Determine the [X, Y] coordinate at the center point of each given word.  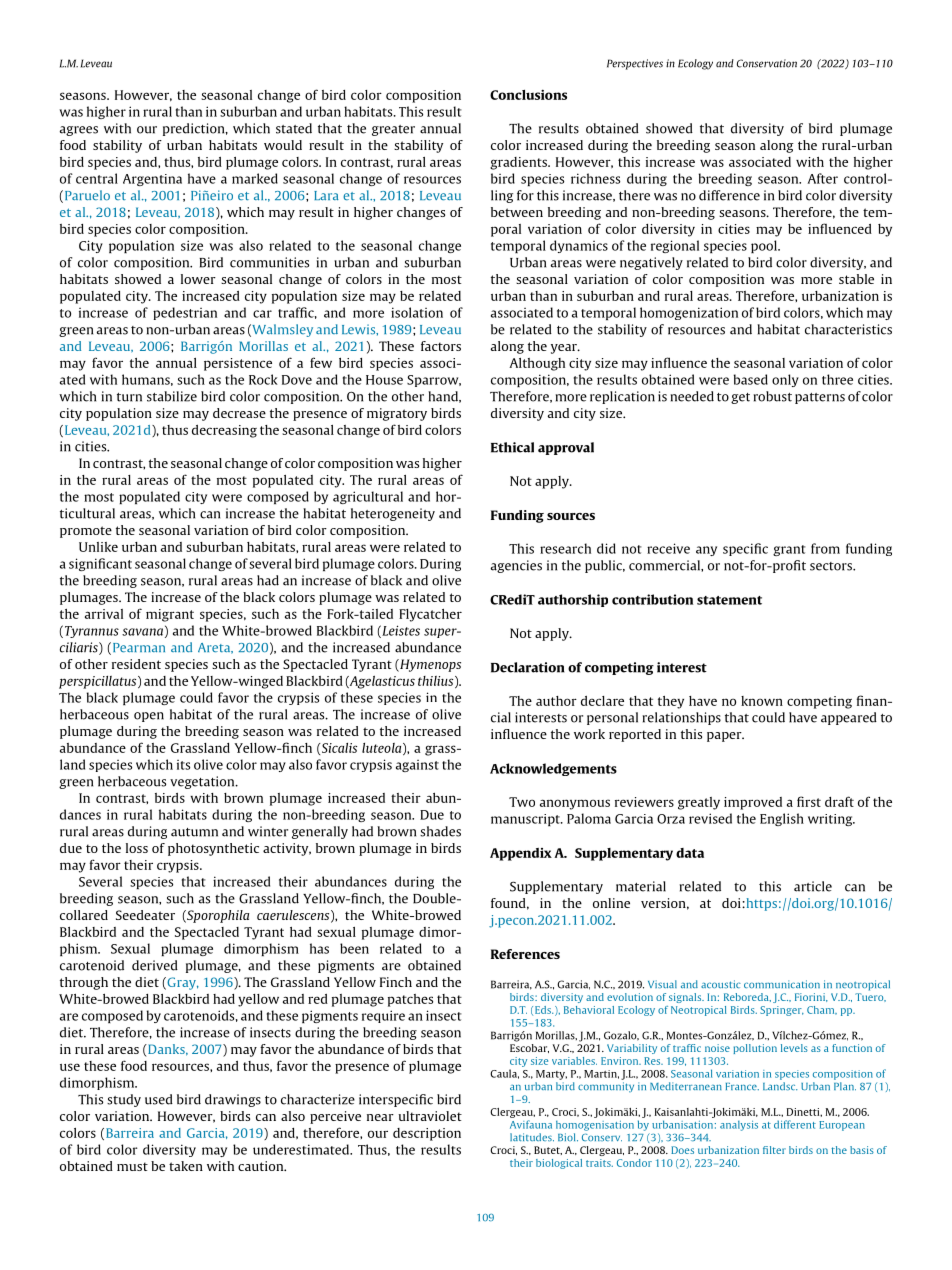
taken [186, 1166]
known [762, 701]
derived [155, 965]
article [813, 886]
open [149, 717]
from [825, 548]
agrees [79, 131]
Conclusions [528, 94]
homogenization [689, 313]
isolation [417, 312]
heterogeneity [393, 514]
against [417, 766]
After [822, 178]
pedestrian [185, 313]
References [525, 954]
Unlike [98, 547]
